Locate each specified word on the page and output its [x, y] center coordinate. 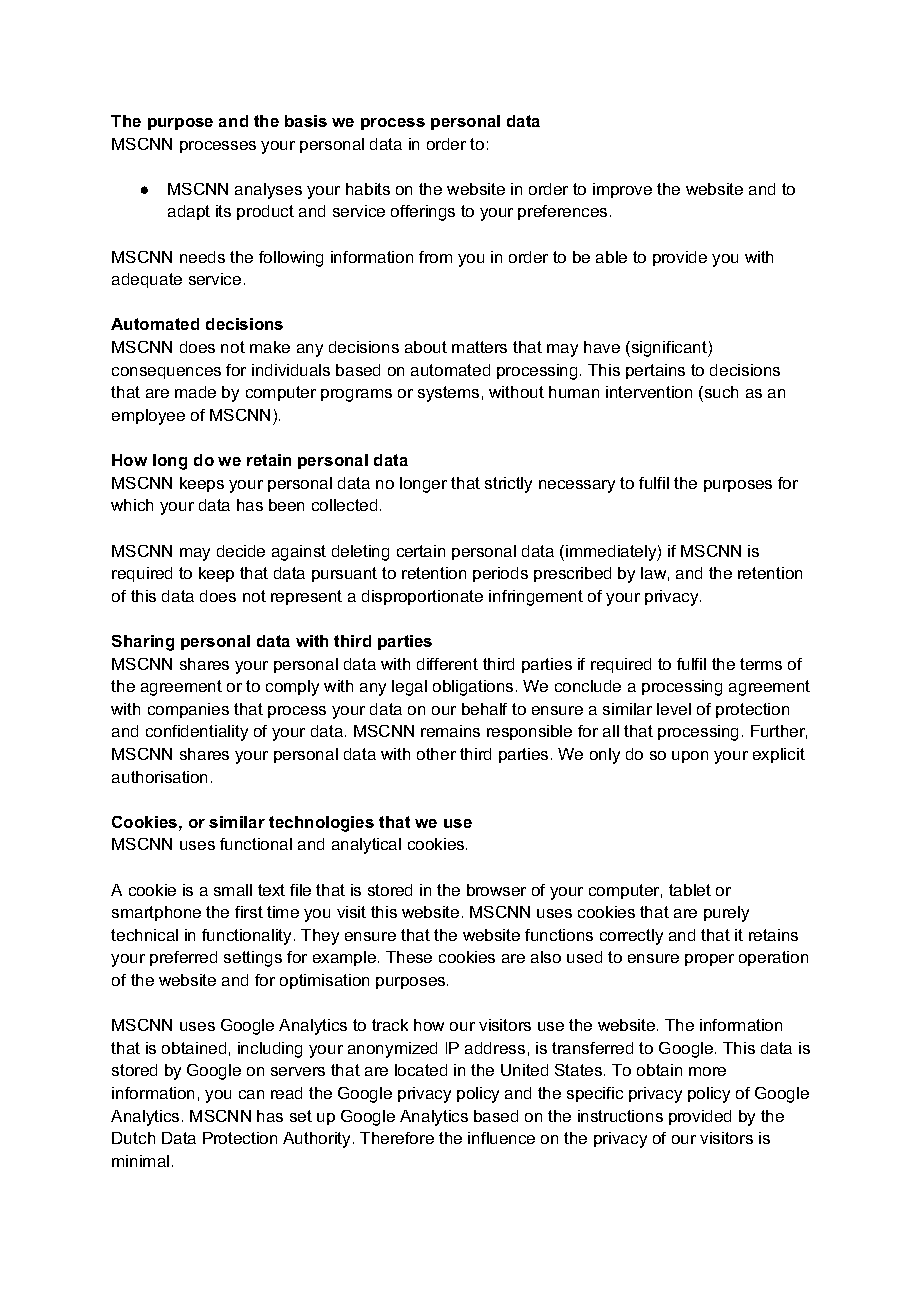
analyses [268, 191]
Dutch [133, 1138]
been [286, 505]
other [436, 754]
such [720, 392]
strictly [508, 485]
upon [690, 757]
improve [622, 190]
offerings [423, 213]
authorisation [159, 777]
